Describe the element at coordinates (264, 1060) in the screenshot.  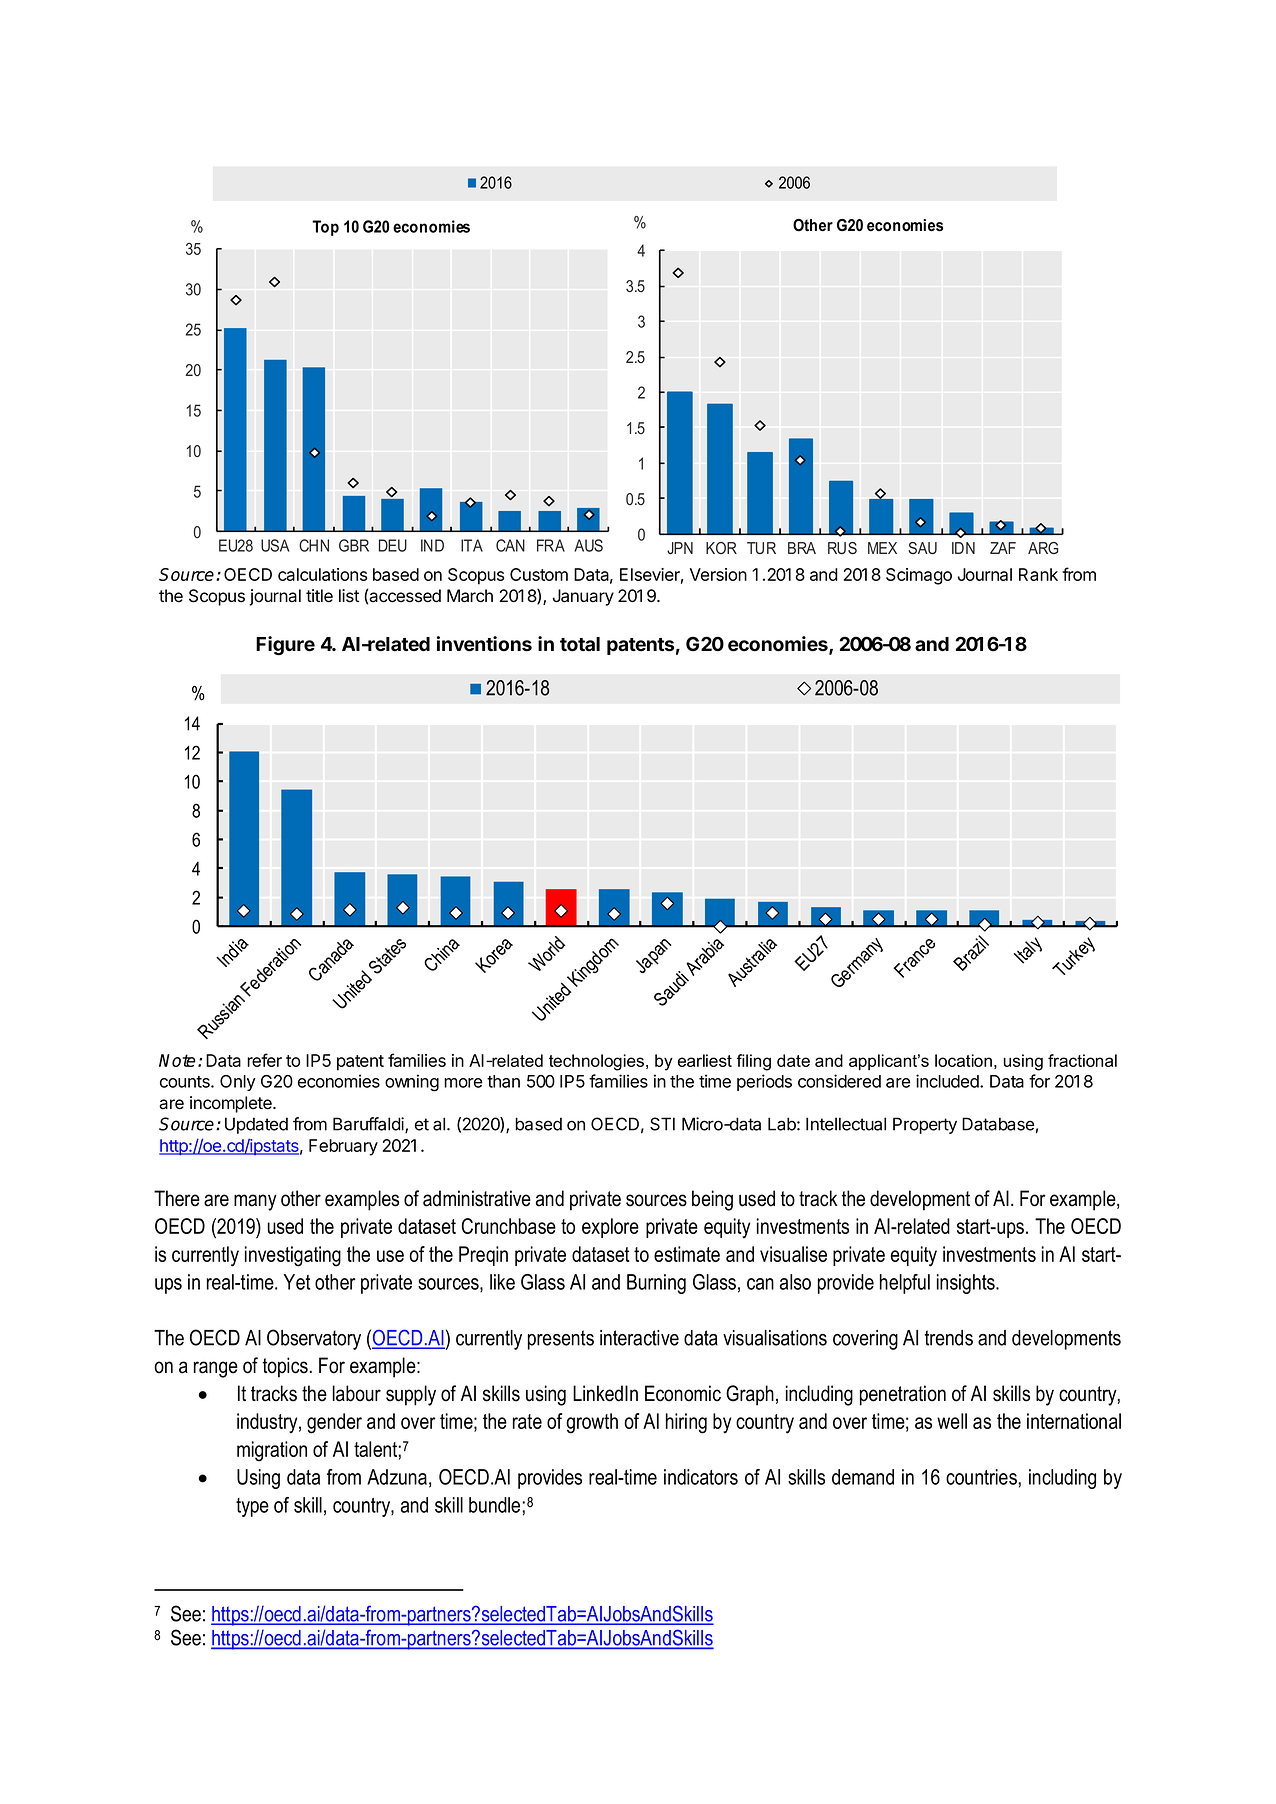
I see `refer` at that location.
